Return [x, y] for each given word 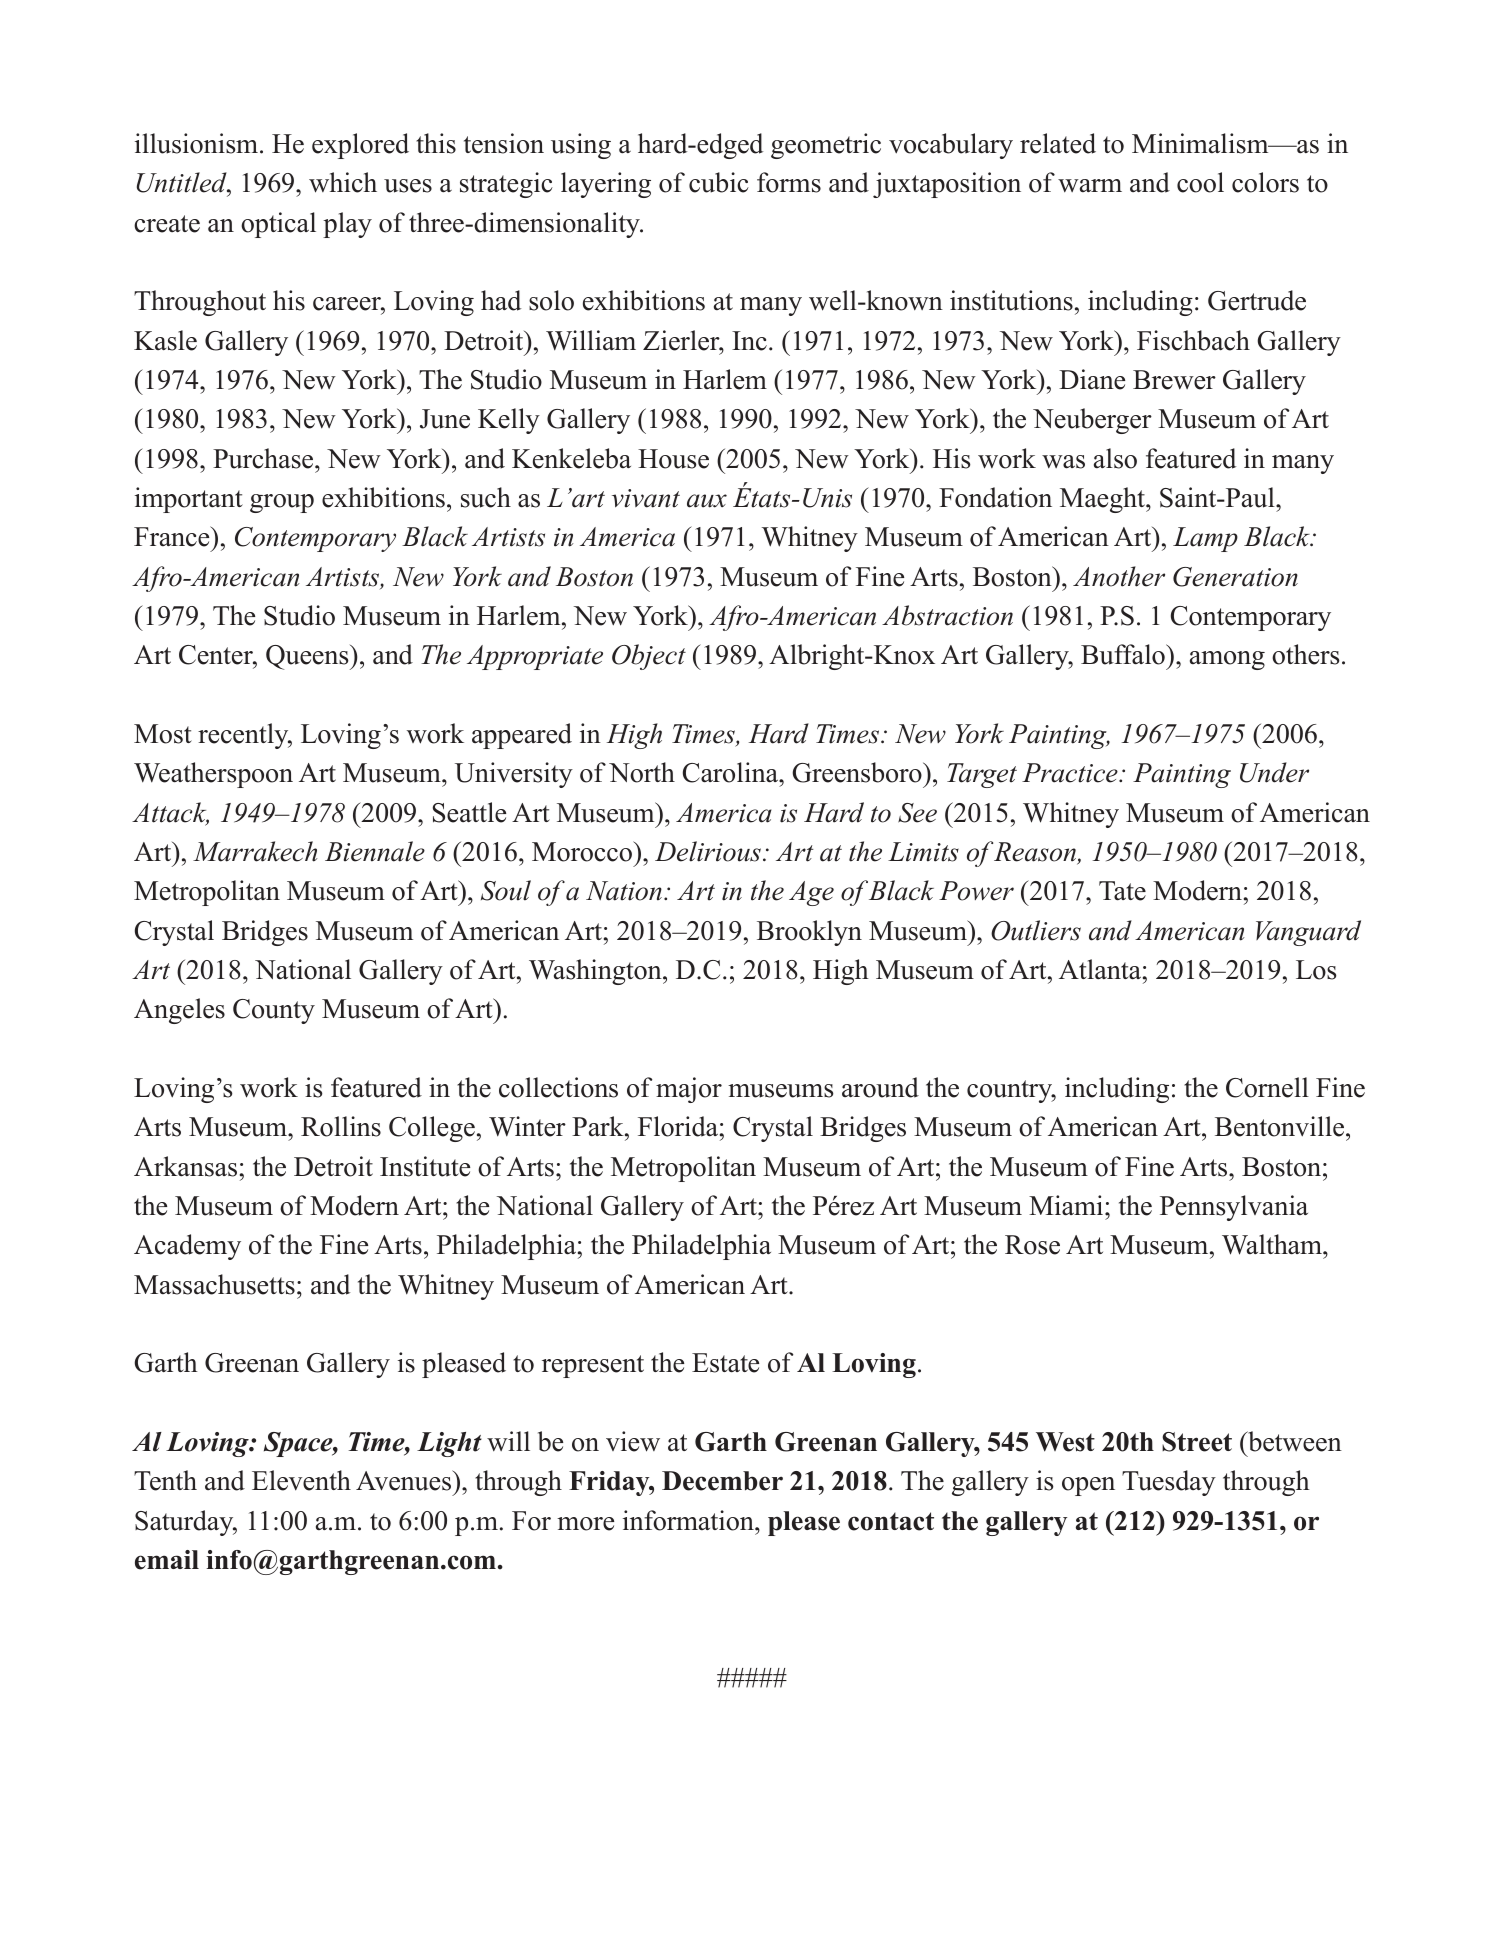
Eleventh [301, 1480]
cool [1200, 182]
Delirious [708, 851]
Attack [170, 813]
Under [1274, 772]
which [343, 182]
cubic [719, 182]
